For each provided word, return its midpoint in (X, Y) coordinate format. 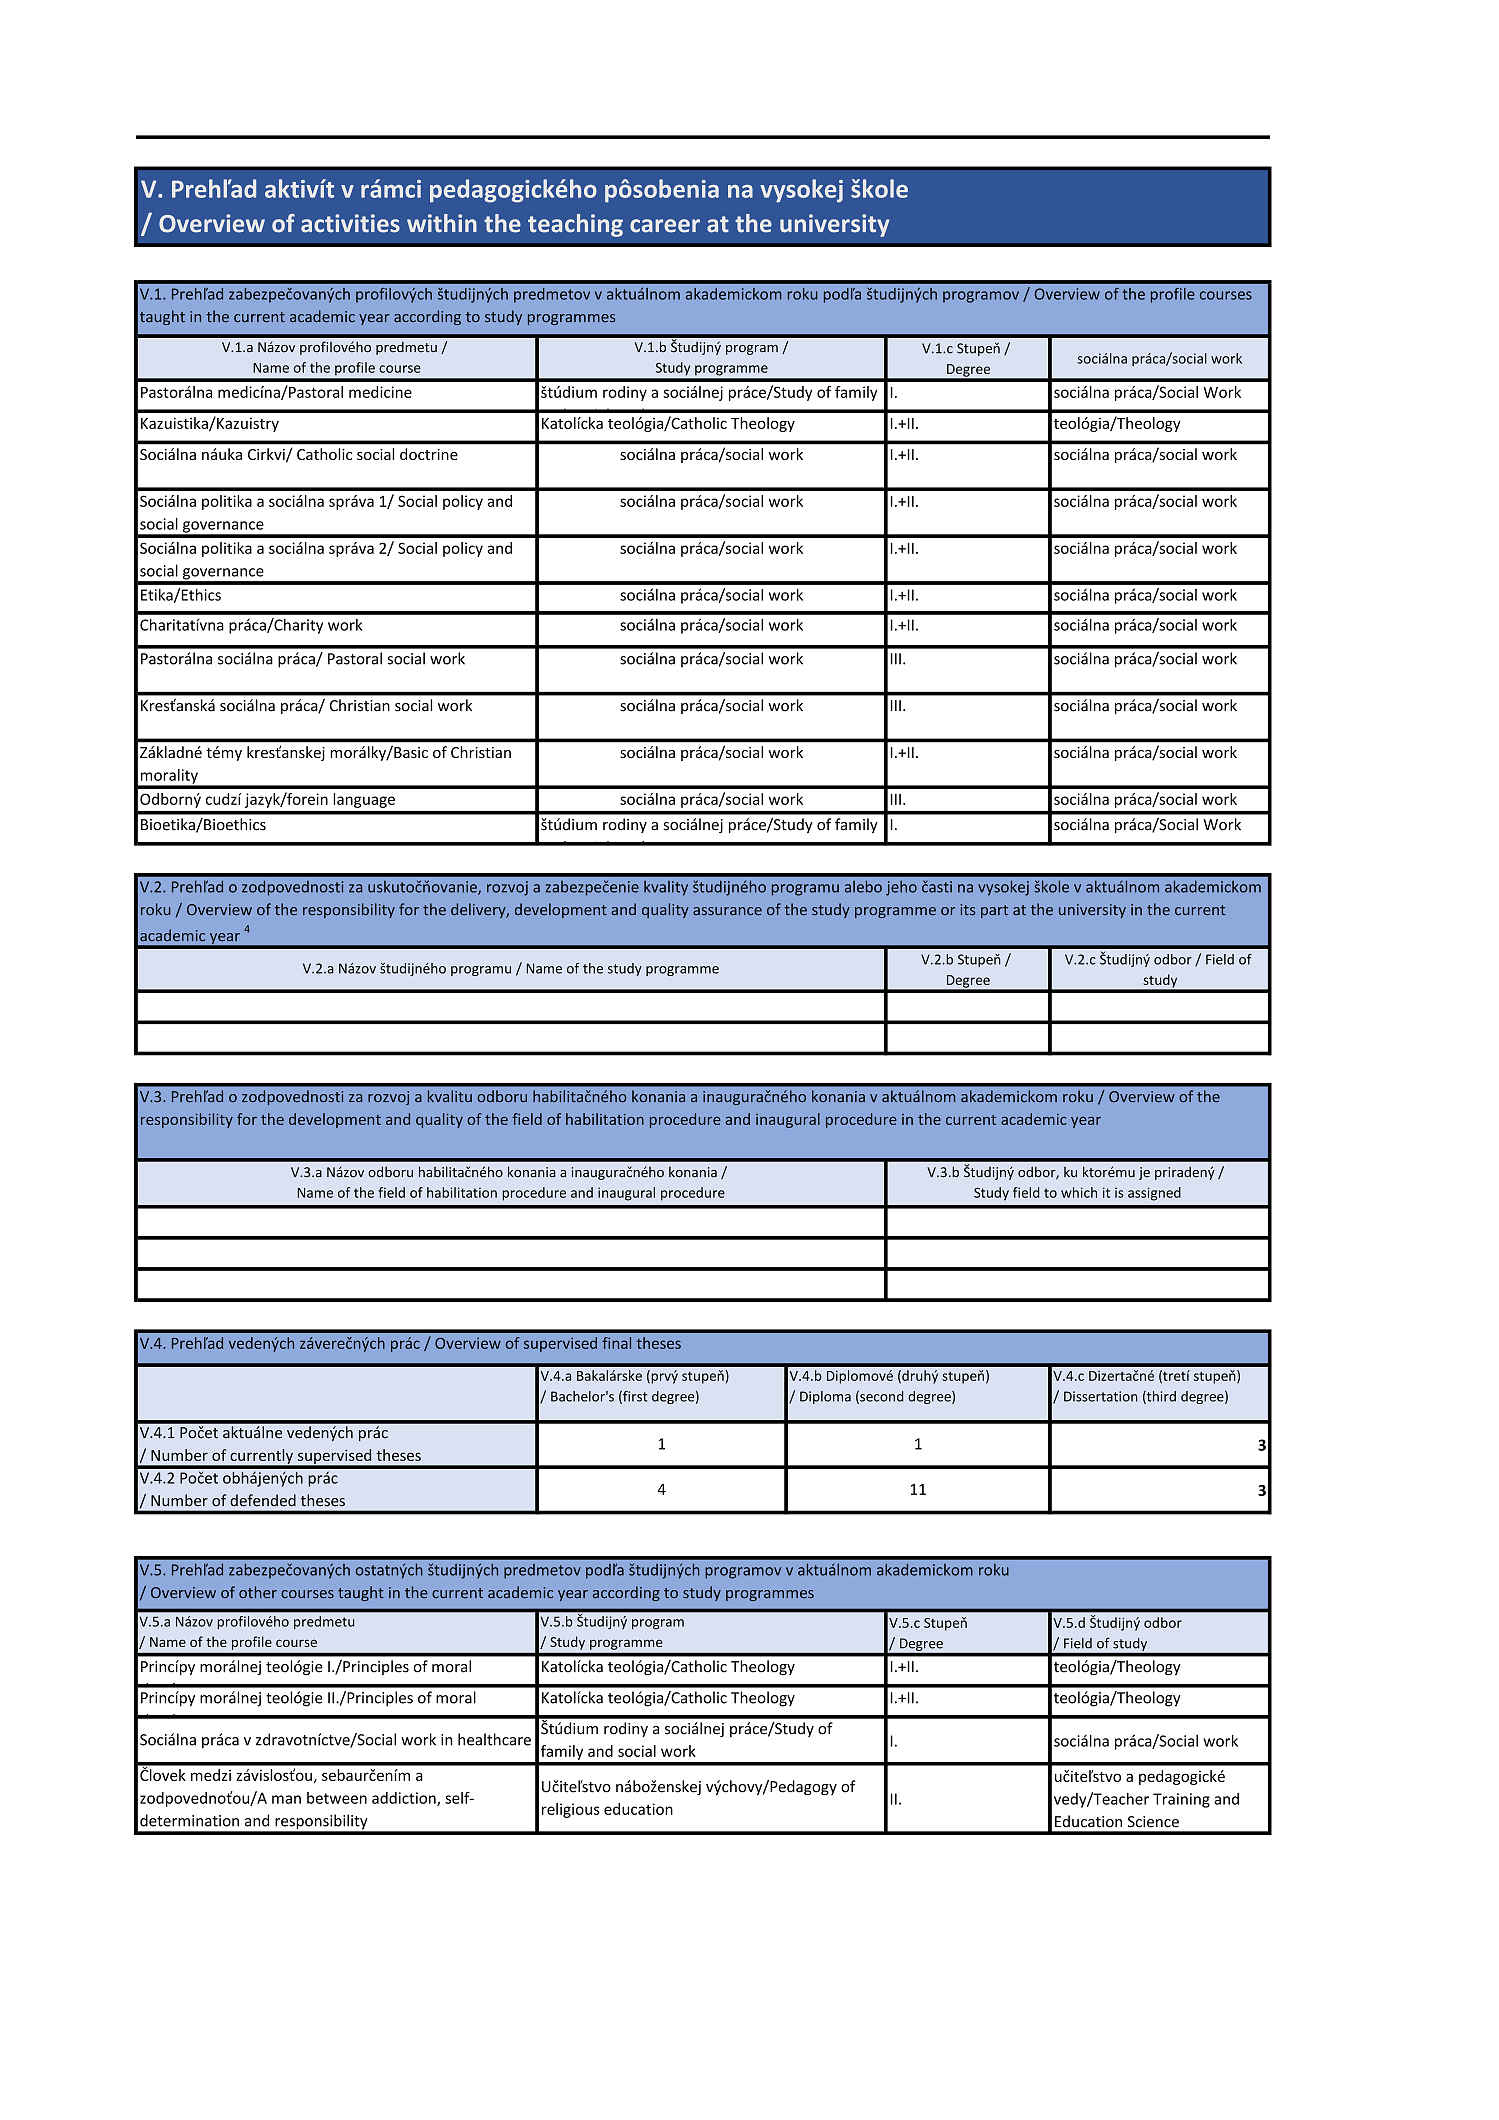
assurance (727, 911)
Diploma (825, 1397)
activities (350, 223)
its (967, 909)
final (616, 1343)
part (994, 911)
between (337, 1798)
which (1079, 1192)
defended (263, 1500)
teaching (575, 225)
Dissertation (1101, 1396)
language (364, 800)
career (665, 226)
